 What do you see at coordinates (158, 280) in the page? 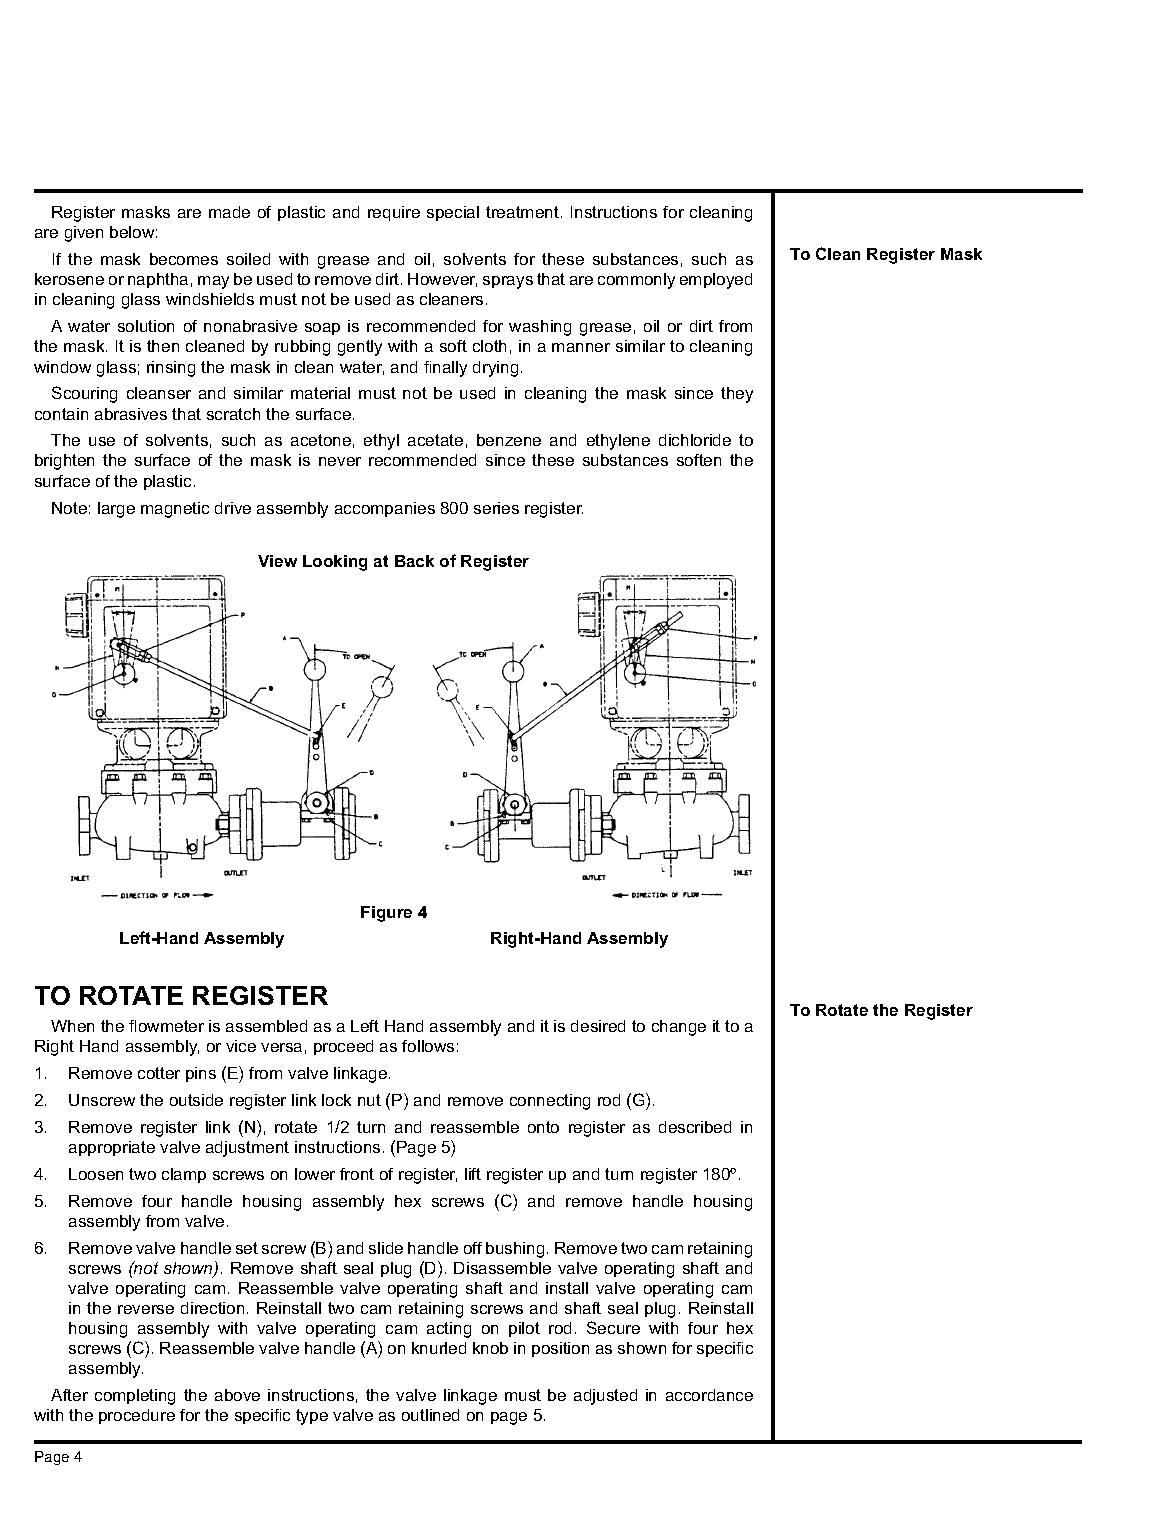
I see `naphtha` at bounding box center [158, 280].
